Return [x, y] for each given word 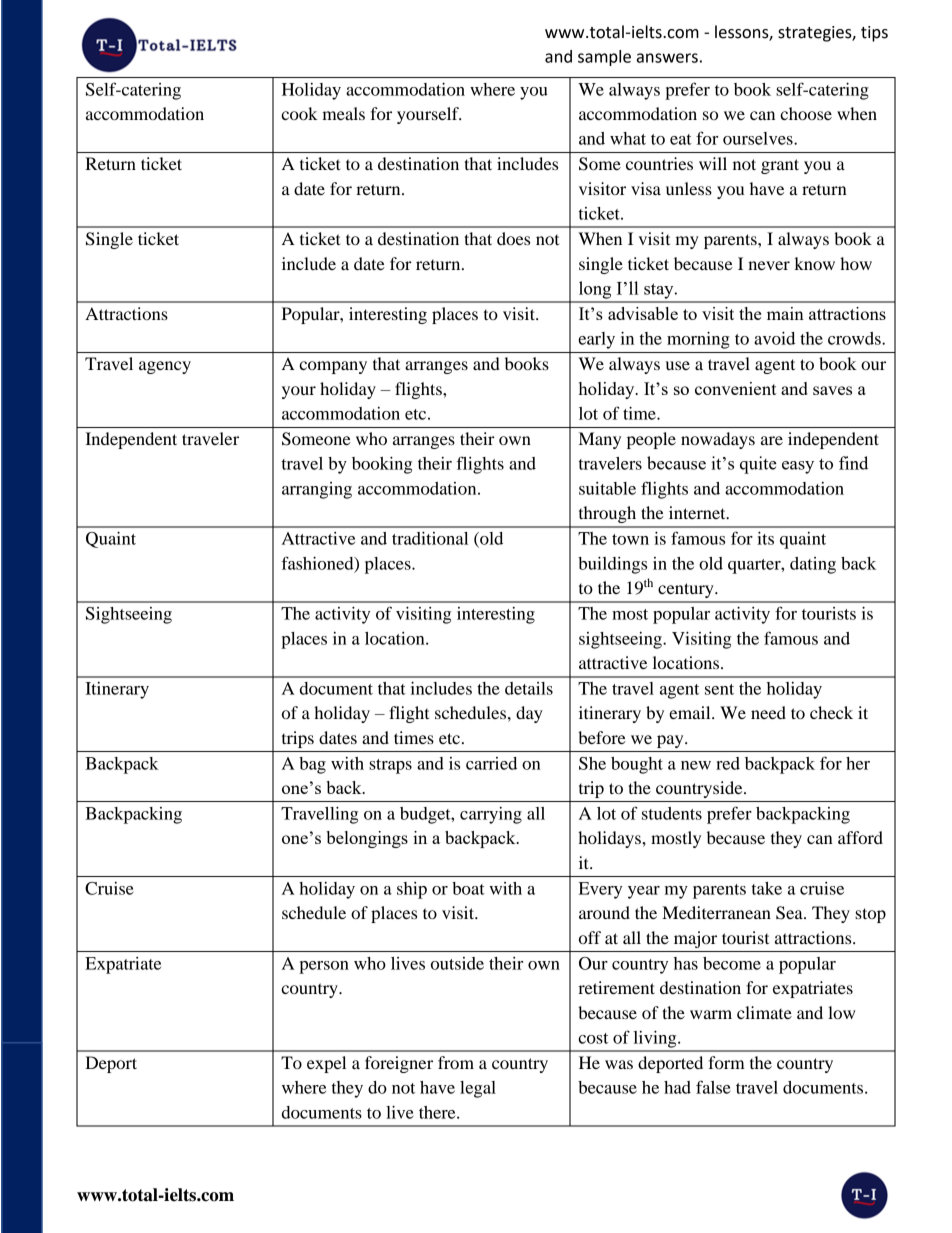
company [333, 367]
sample [604, 58]
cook [299, 113]
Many [600, 440]
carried [491, 763]
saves [832, 390]
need [768, 712]
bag [312, 765]
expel [326, 1064]
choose [806, 113]
